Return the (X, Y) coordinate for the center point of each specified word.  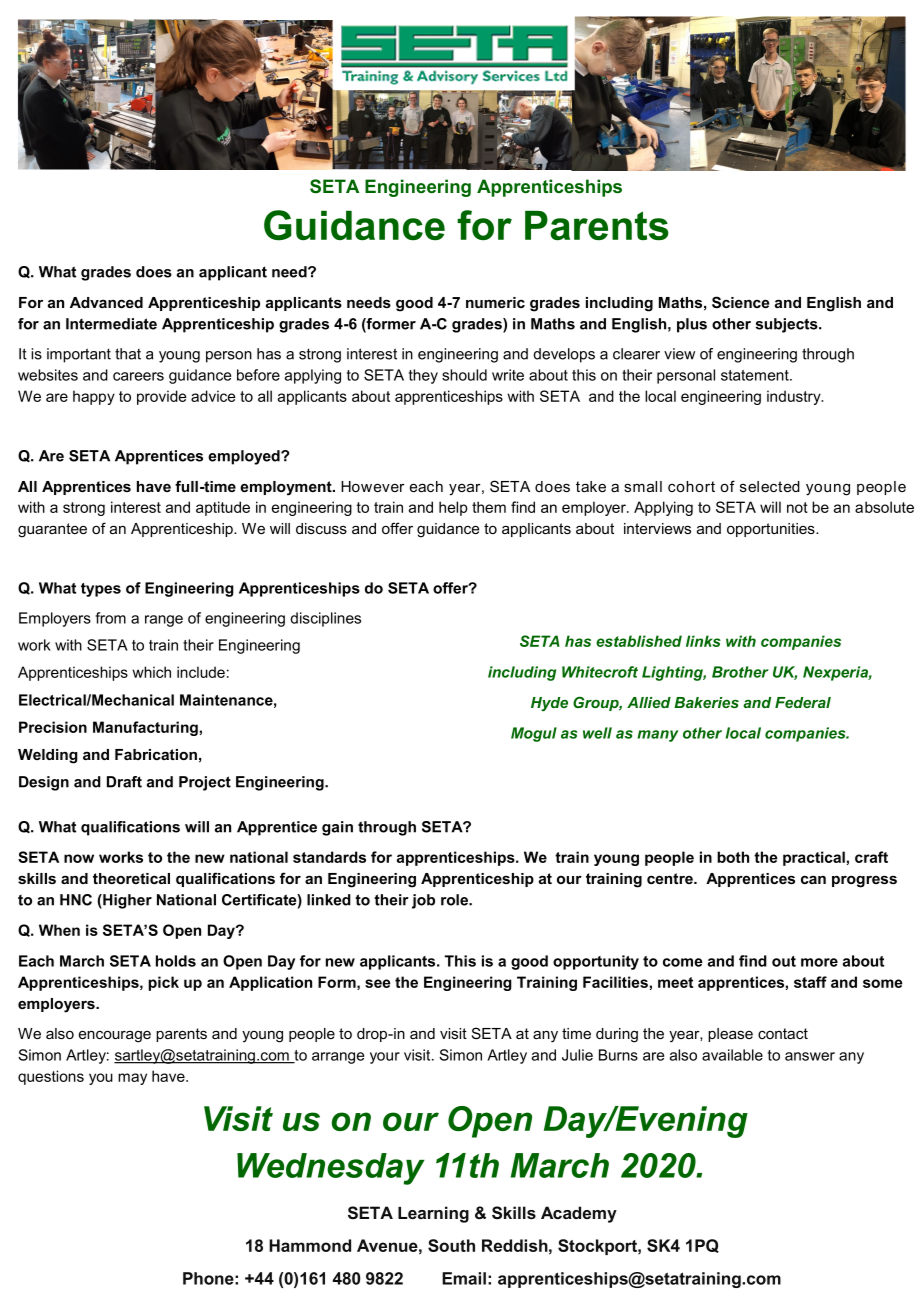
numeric (495, 302)
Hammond (310, 1245)
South (451, 1245)
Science (740, 302)
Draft (124, 782)
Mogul (534, 734)
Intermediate (111, 324)
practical (815, 858)
